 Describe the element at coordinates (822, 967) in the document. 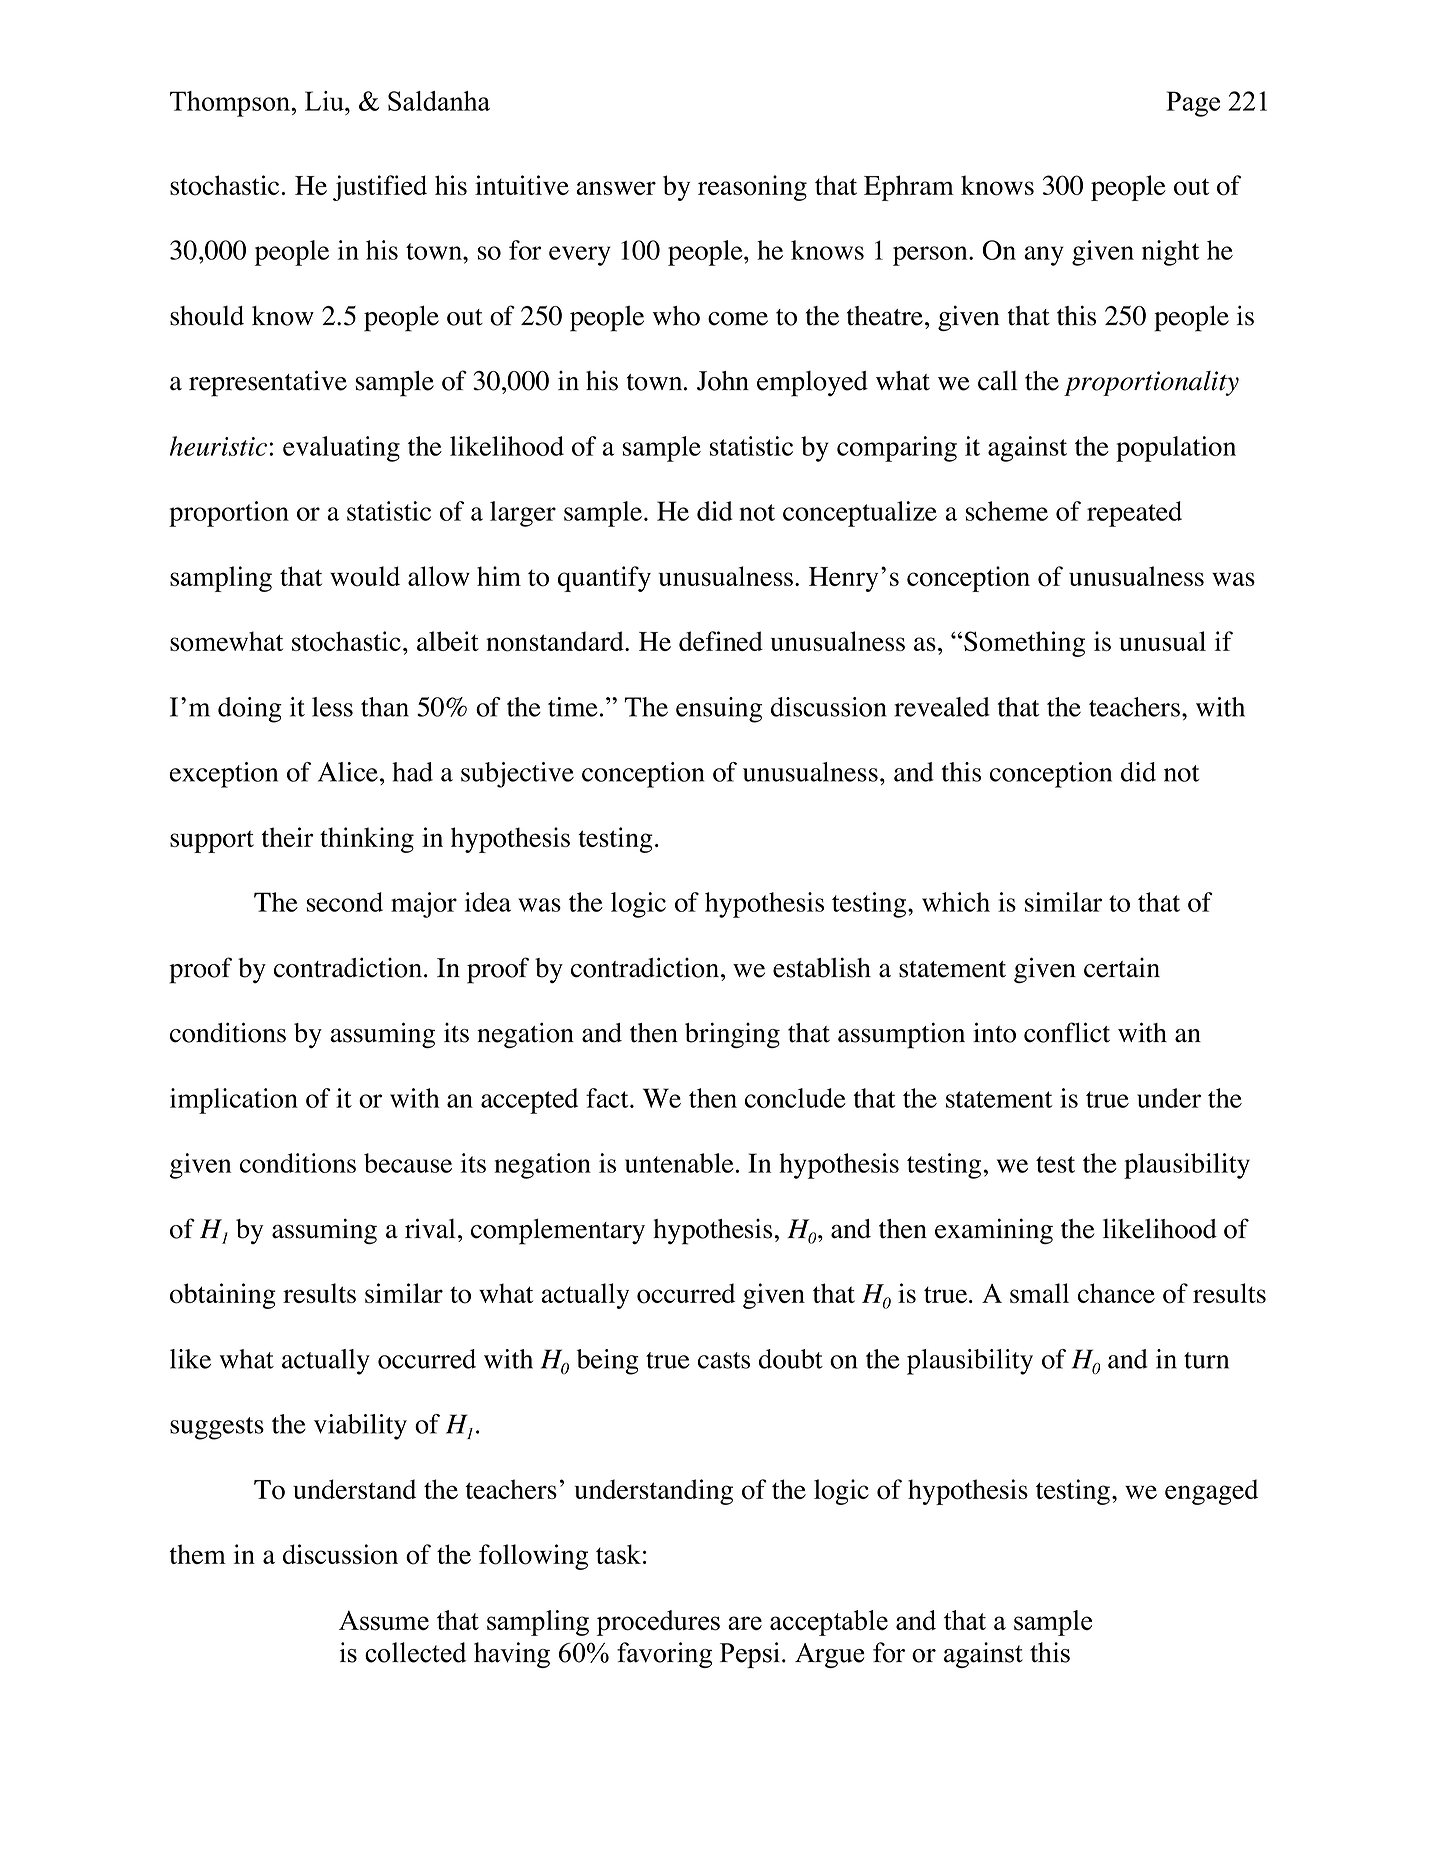

I see `establish` at that location.
